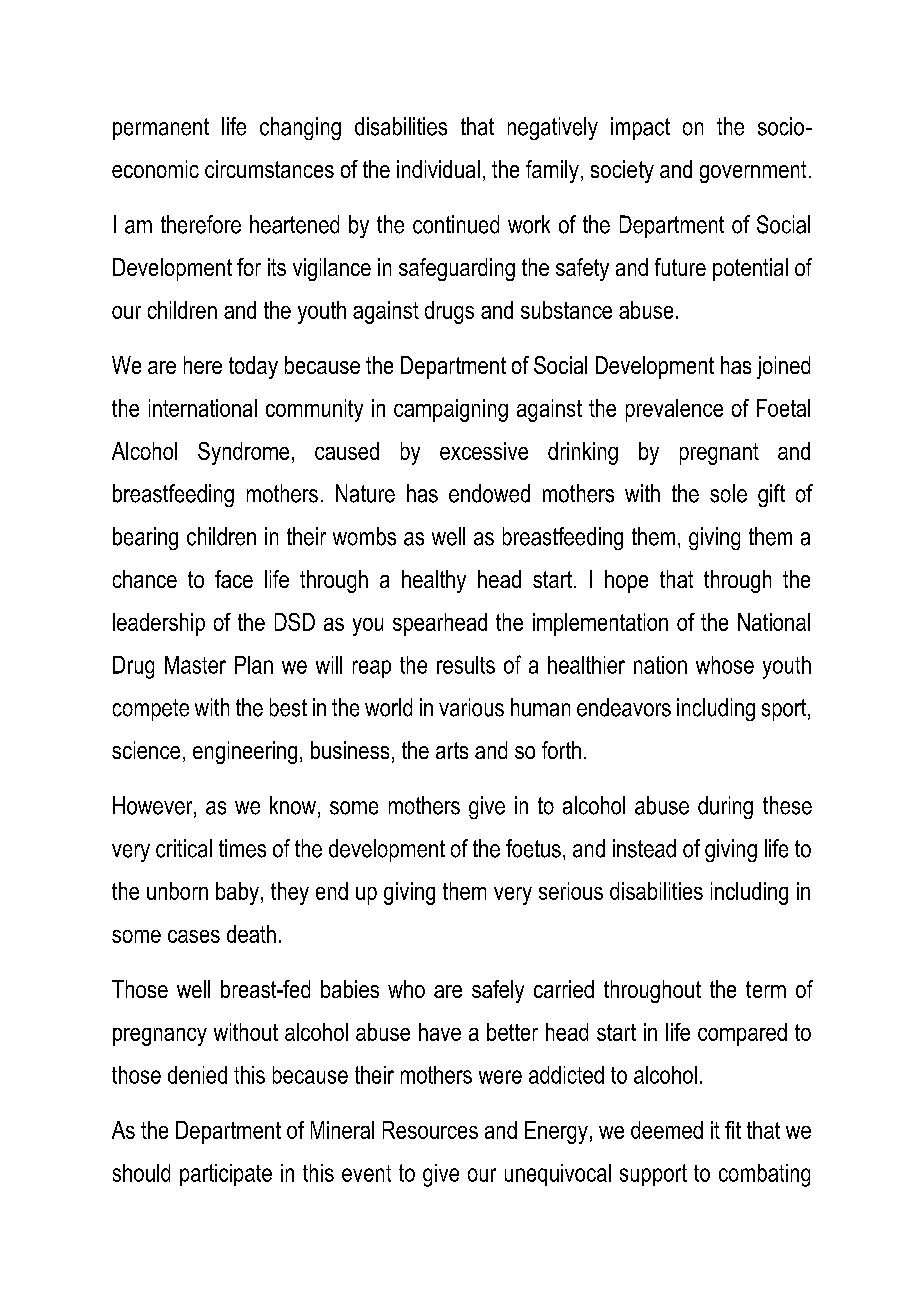  What do you see at coordinates (226, 1175) in the document?
I see `participate` at bounding box center [226, 1175].
